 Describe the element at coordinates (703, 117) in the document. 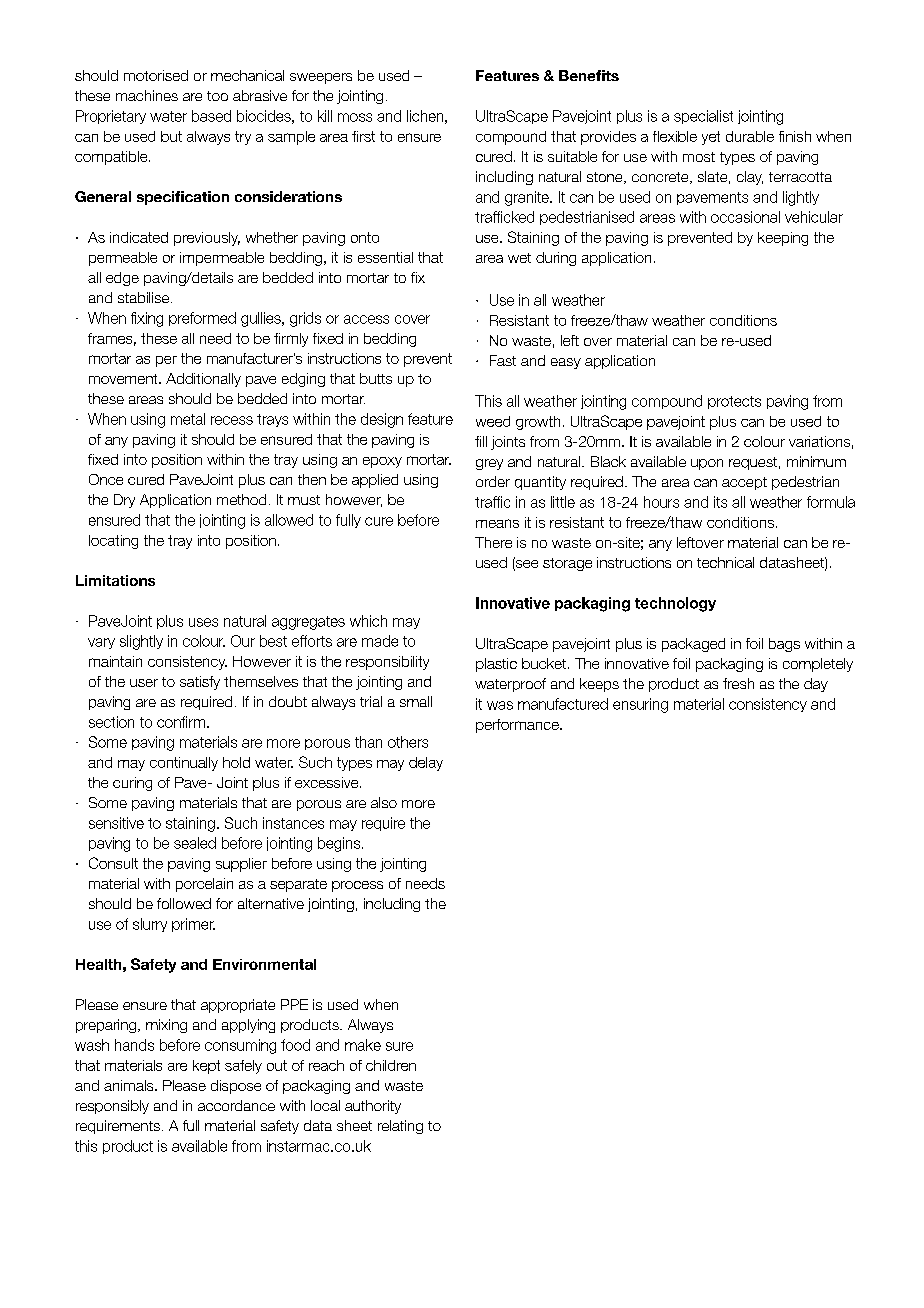

I see `specialist` at that location.
